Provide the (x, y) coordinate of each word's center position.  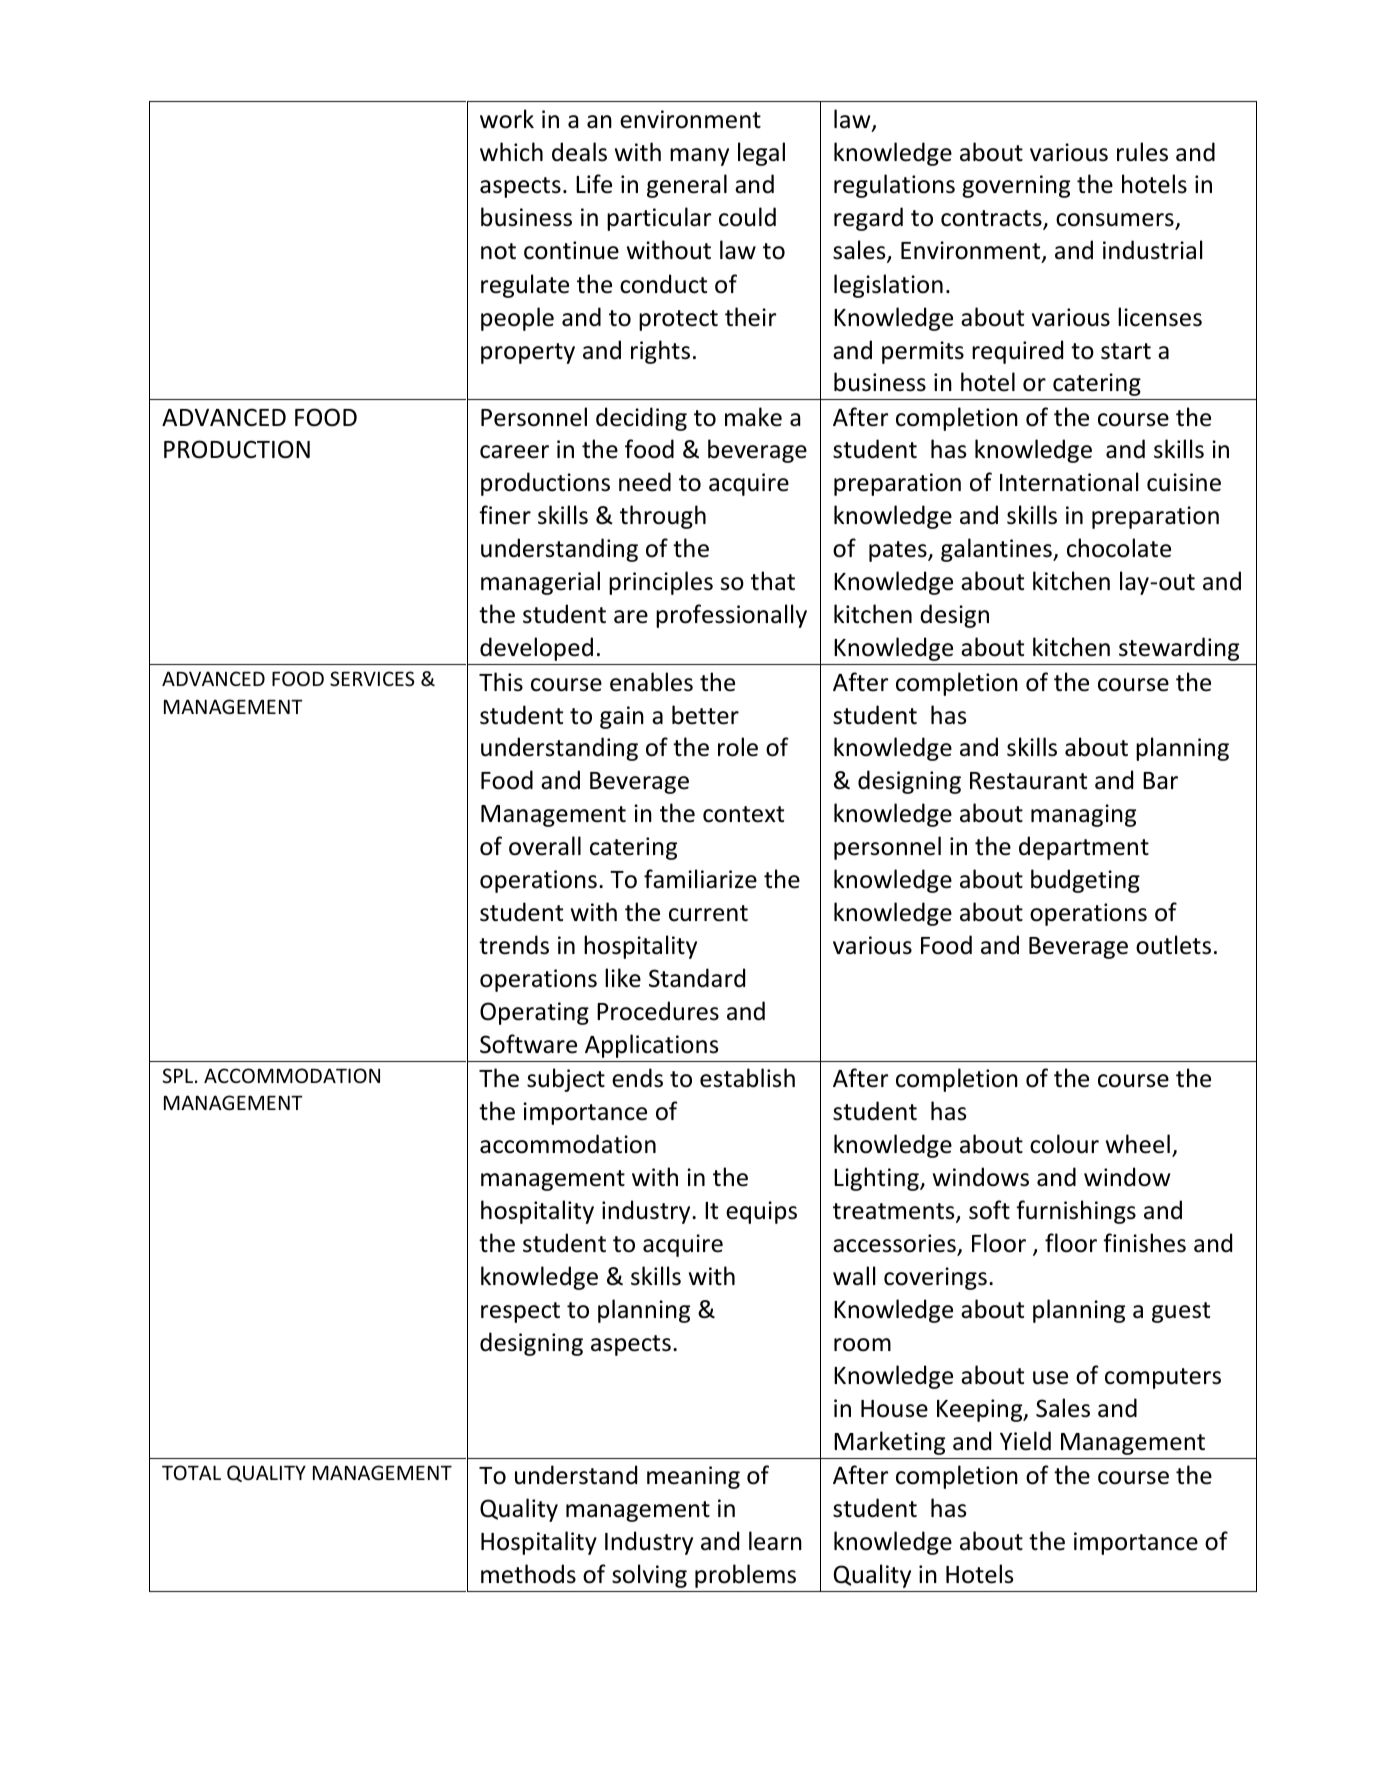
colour (1064, 1144)
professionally (731, 616)
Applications (651, 1046)
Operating (534, 1013)
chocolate (1119, 548)
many (699, 157)
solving (649, 1576)
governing (1016, 186)
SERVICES (372, 678)
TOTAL (191, 1472)
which (511, 152)
